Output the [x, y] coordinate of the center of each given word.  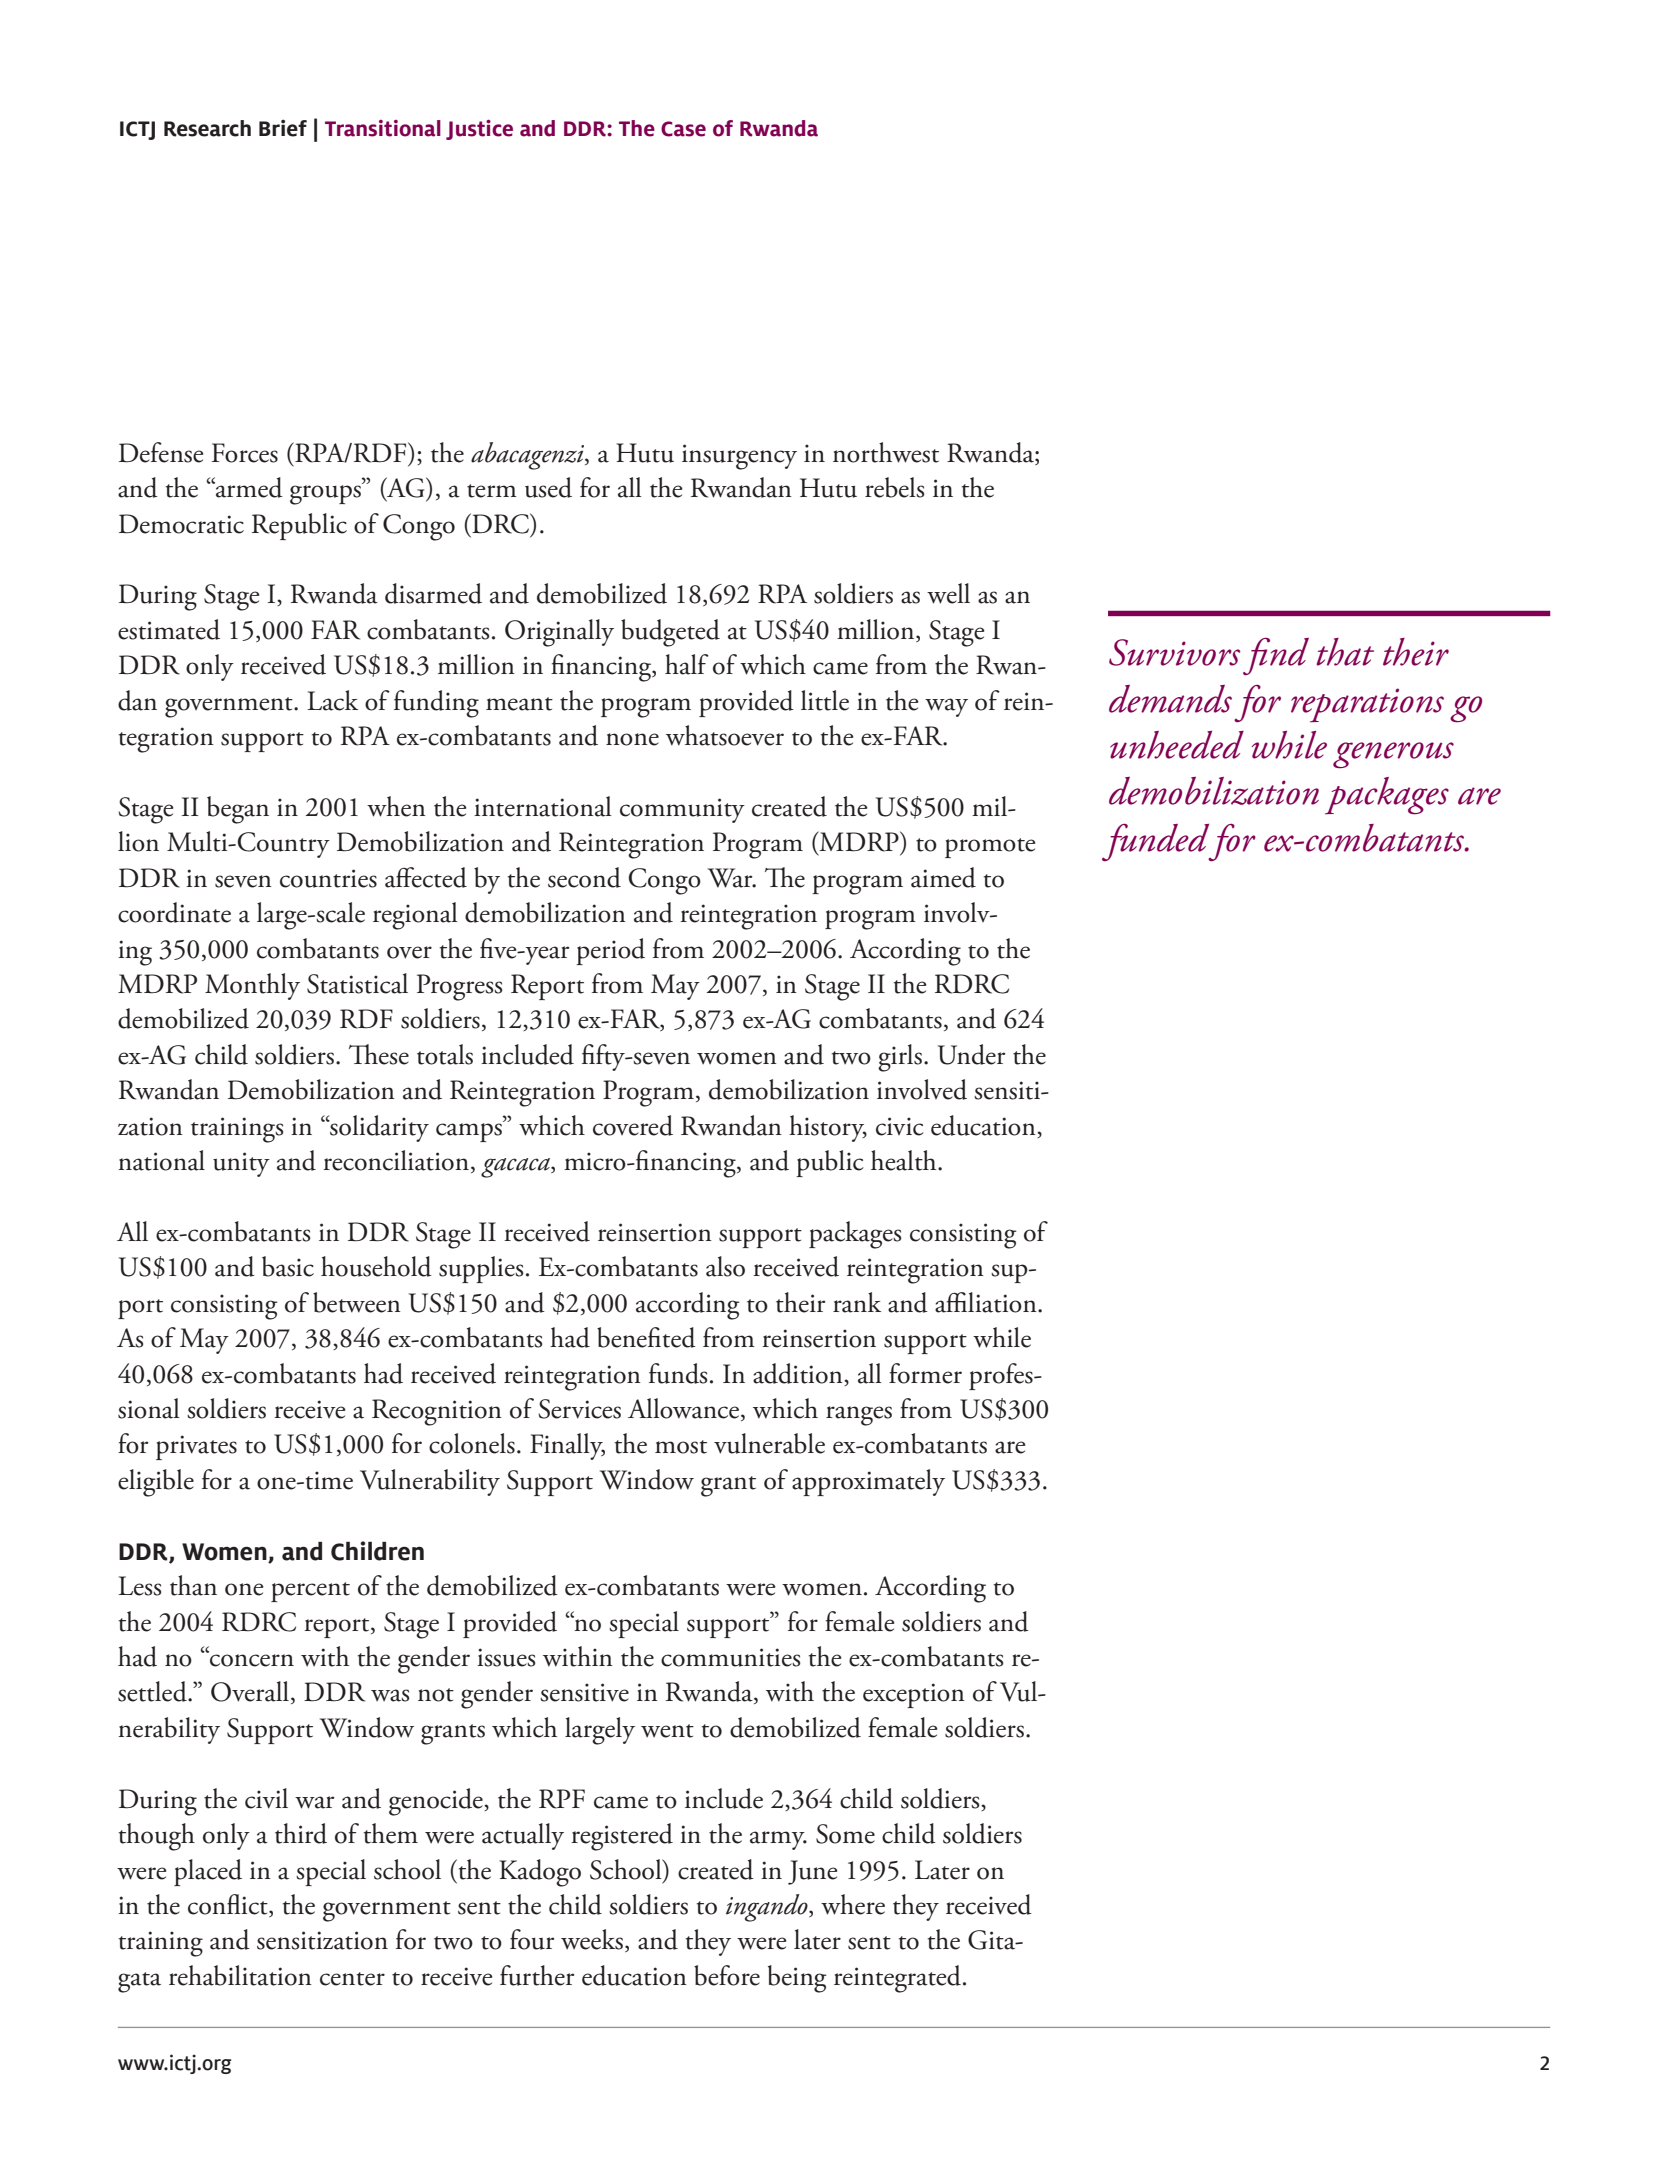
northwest [886, 452]
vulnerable [769, 1443]
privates [196, 1447]
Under [971, 1054]
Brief [283, 128]
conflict [229, 1905]
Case [683, 129]
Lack [332, 700]
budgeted [670, 633]
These [379, 1054]
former [925, 1373]
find [1276, 656]
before [727, 1975]
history [828, 1128]
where [853, 1904]
